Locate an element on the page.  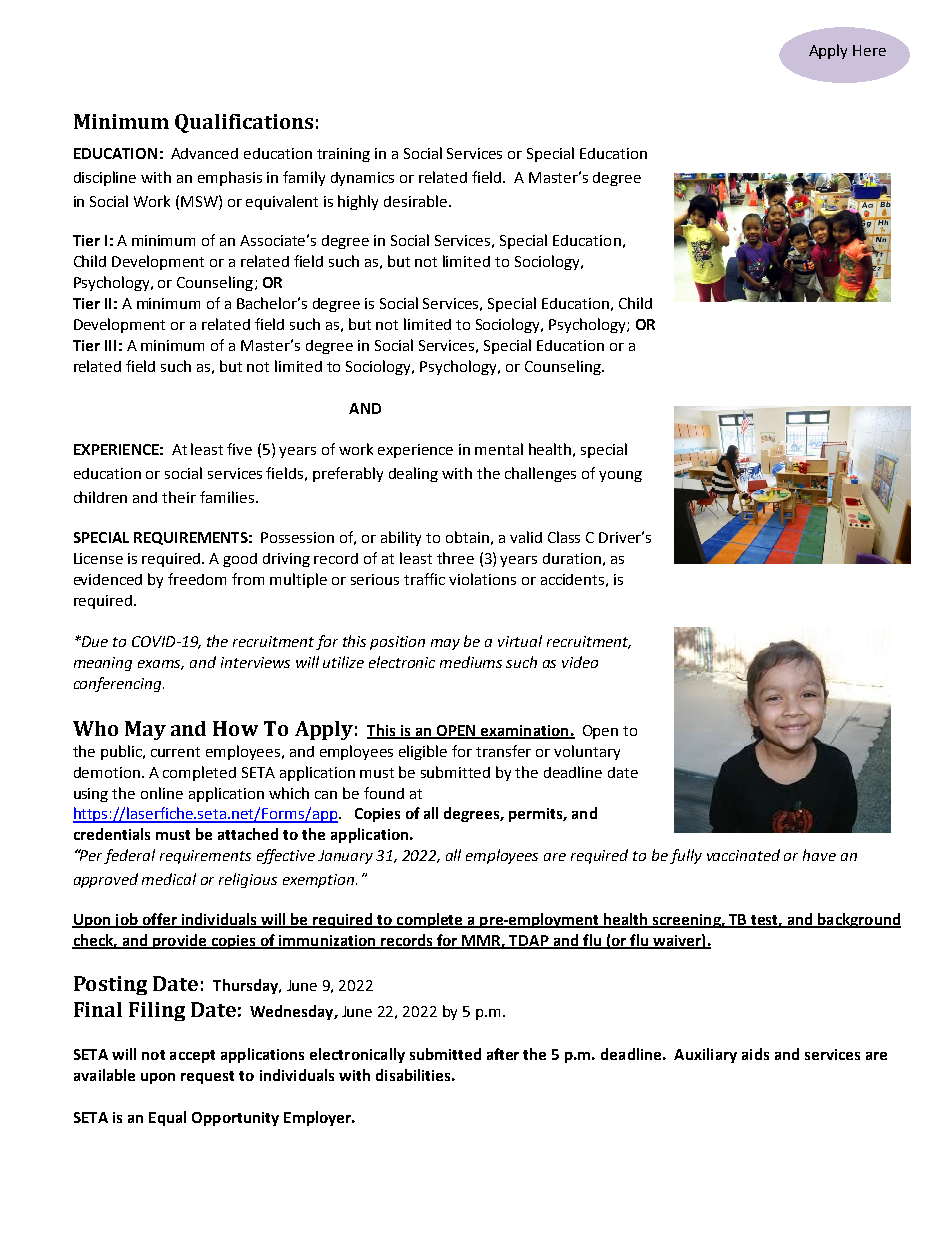
Here is located at coordinates (869, 50).
